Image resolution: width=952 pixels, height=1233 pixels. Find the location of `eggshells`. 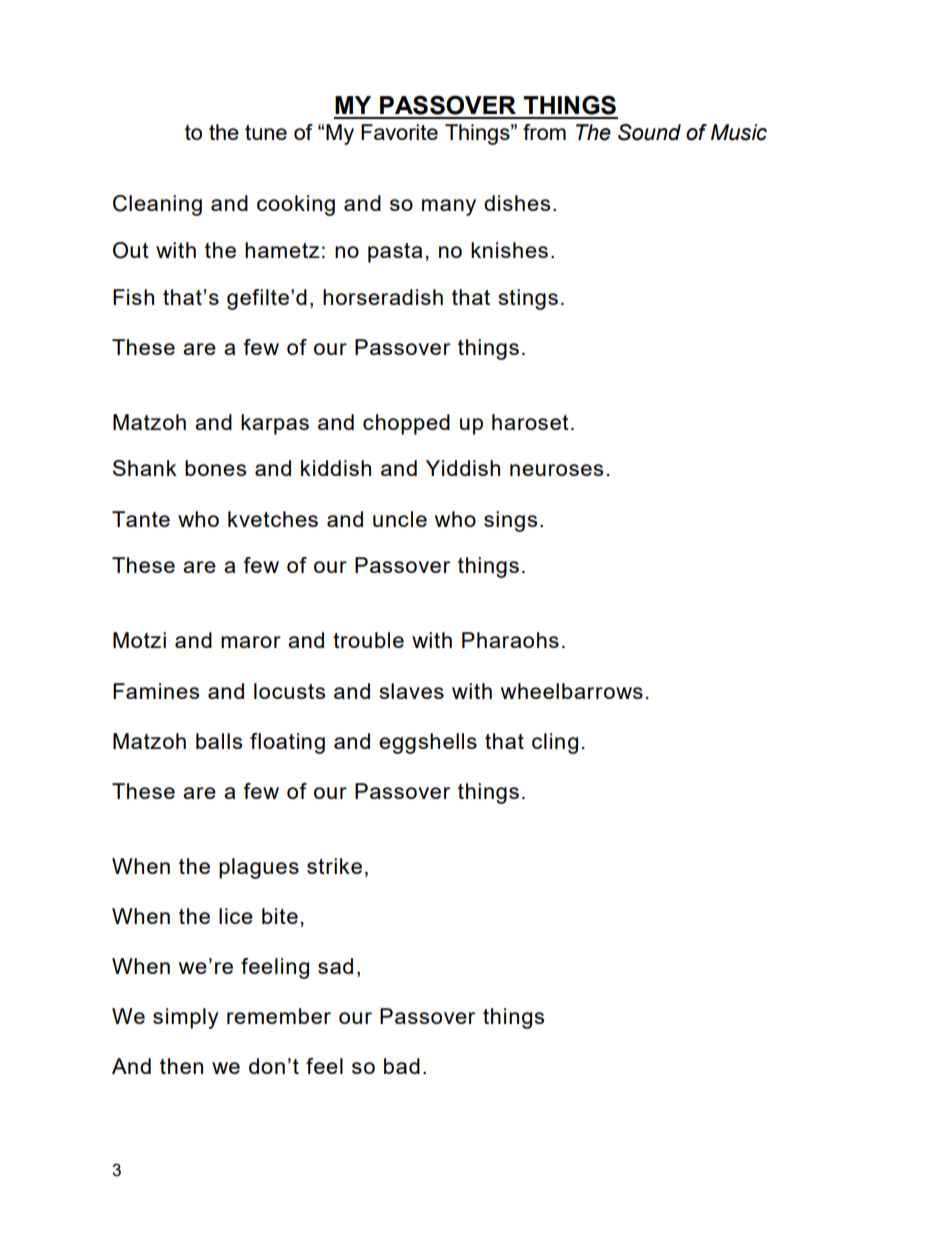

eggshells is located at coordinates (428, 743).
